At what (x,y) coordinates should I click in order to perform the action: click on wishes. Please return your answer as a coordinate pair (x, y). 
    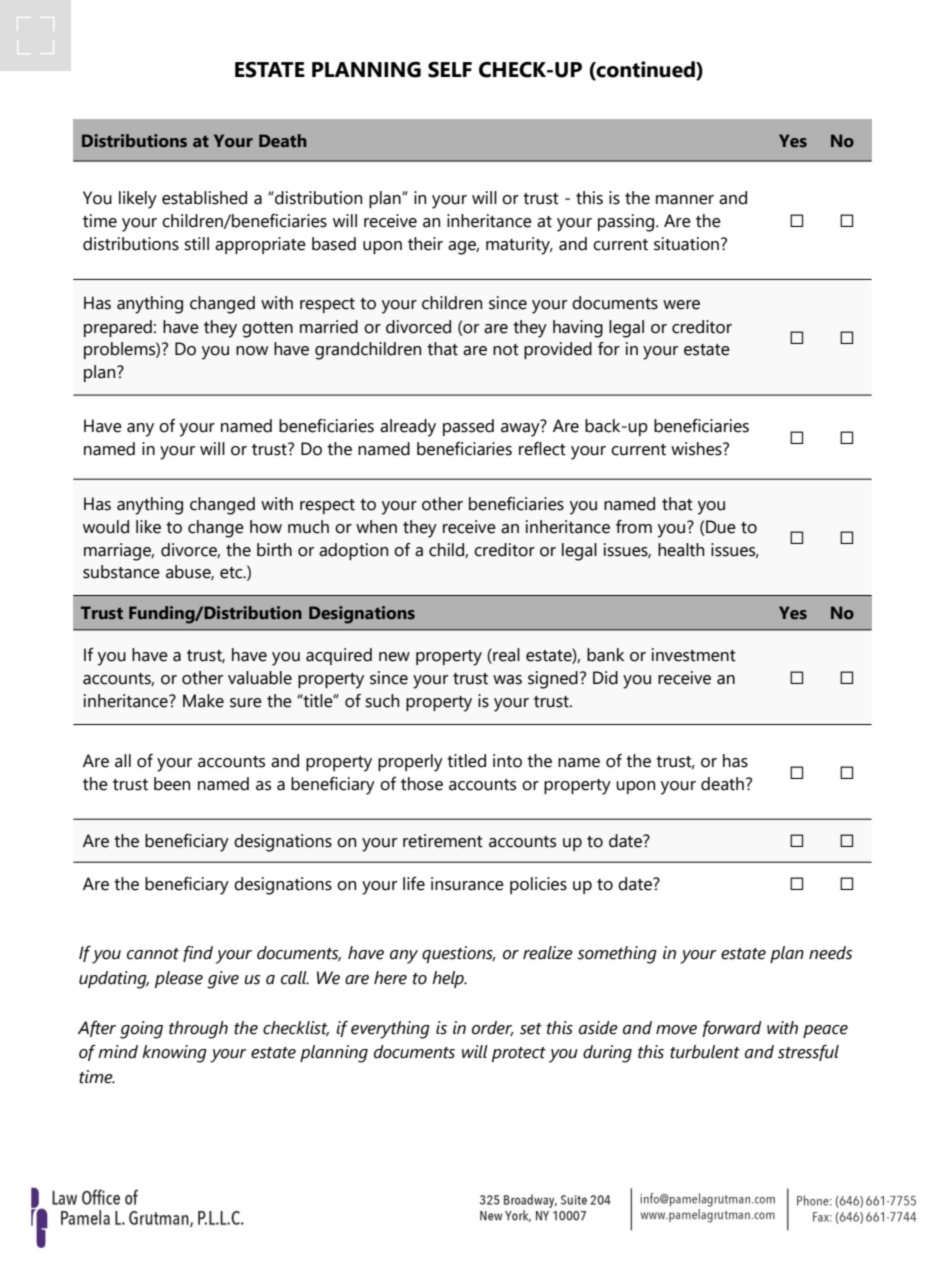
    Looking at the image, I should click on (697, 449).
